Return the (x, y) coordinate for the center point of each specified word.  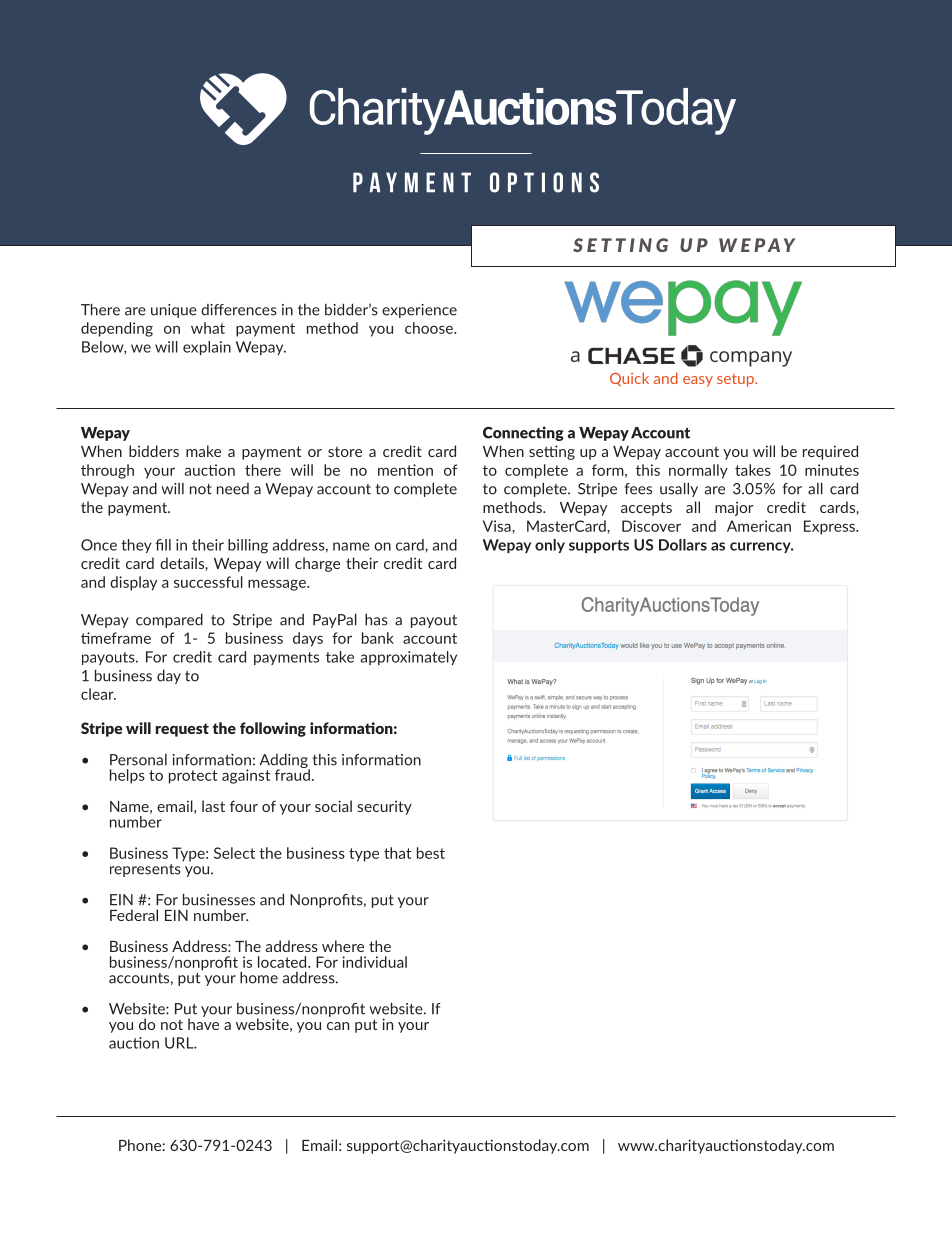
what (208, 328)
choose (430, 328)
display (133, 583)
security (385, 808)
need (233, 489)
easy (698, 381)
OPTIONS (544, 182)
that (398, 853)
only (550, 546)
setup (736, 380)
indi (355, 962)
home (259, 978)
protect (193, 777)
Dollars (683, 545)
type (364, 855)
